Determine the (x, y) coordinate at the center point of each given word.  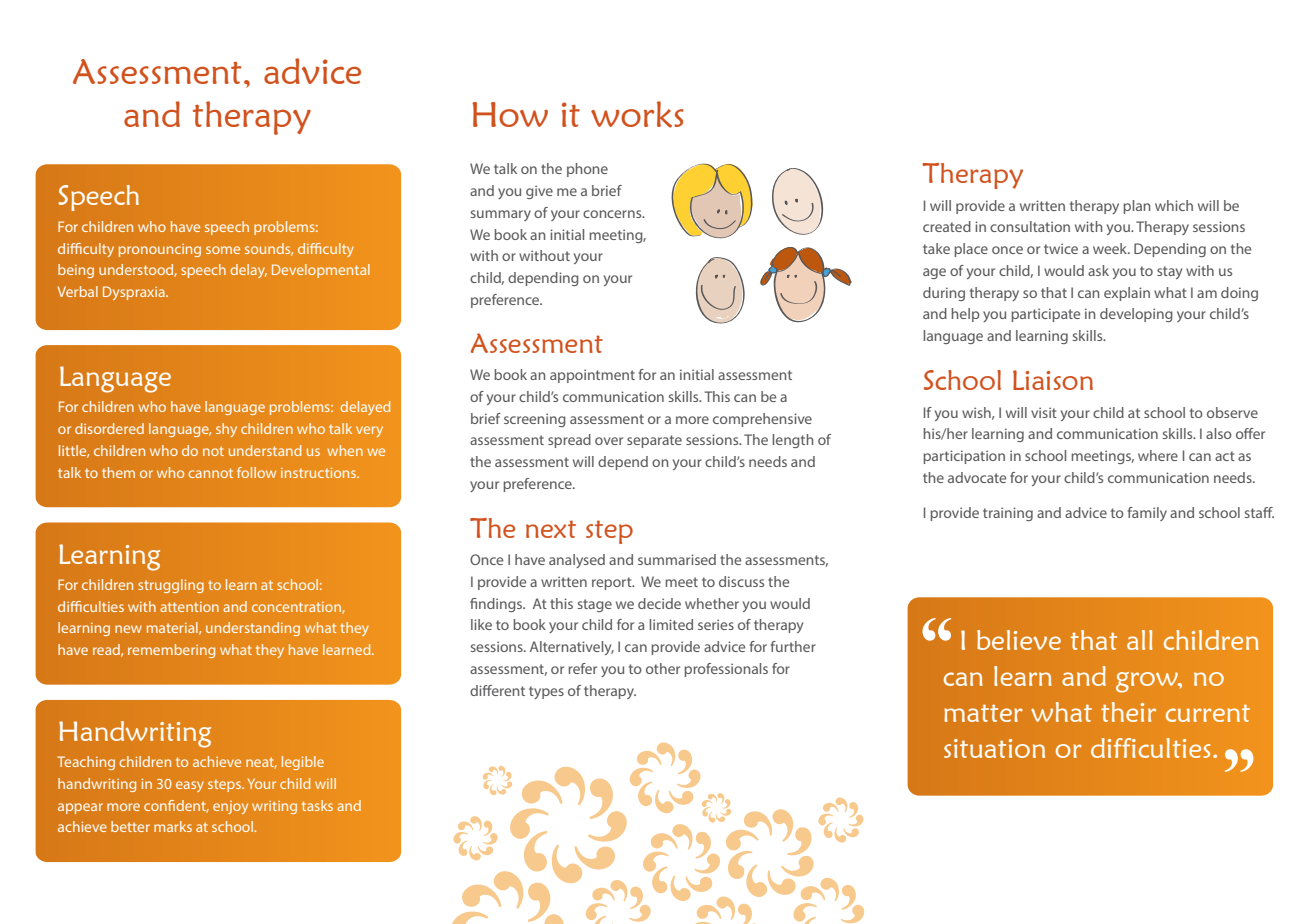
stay (1169, 272)
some (223, 250)
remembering (171, 651)
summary (501, 215)
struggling (171, 586)
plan (1136, 207)
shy (226, 430)
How (510, 114)
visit (1044, 412)
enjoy (230, 807)
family (1147, 514)
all (1140, 640)
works (637, 114)
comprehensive (762, 420)
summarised (677, 559)
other (663, 668)
